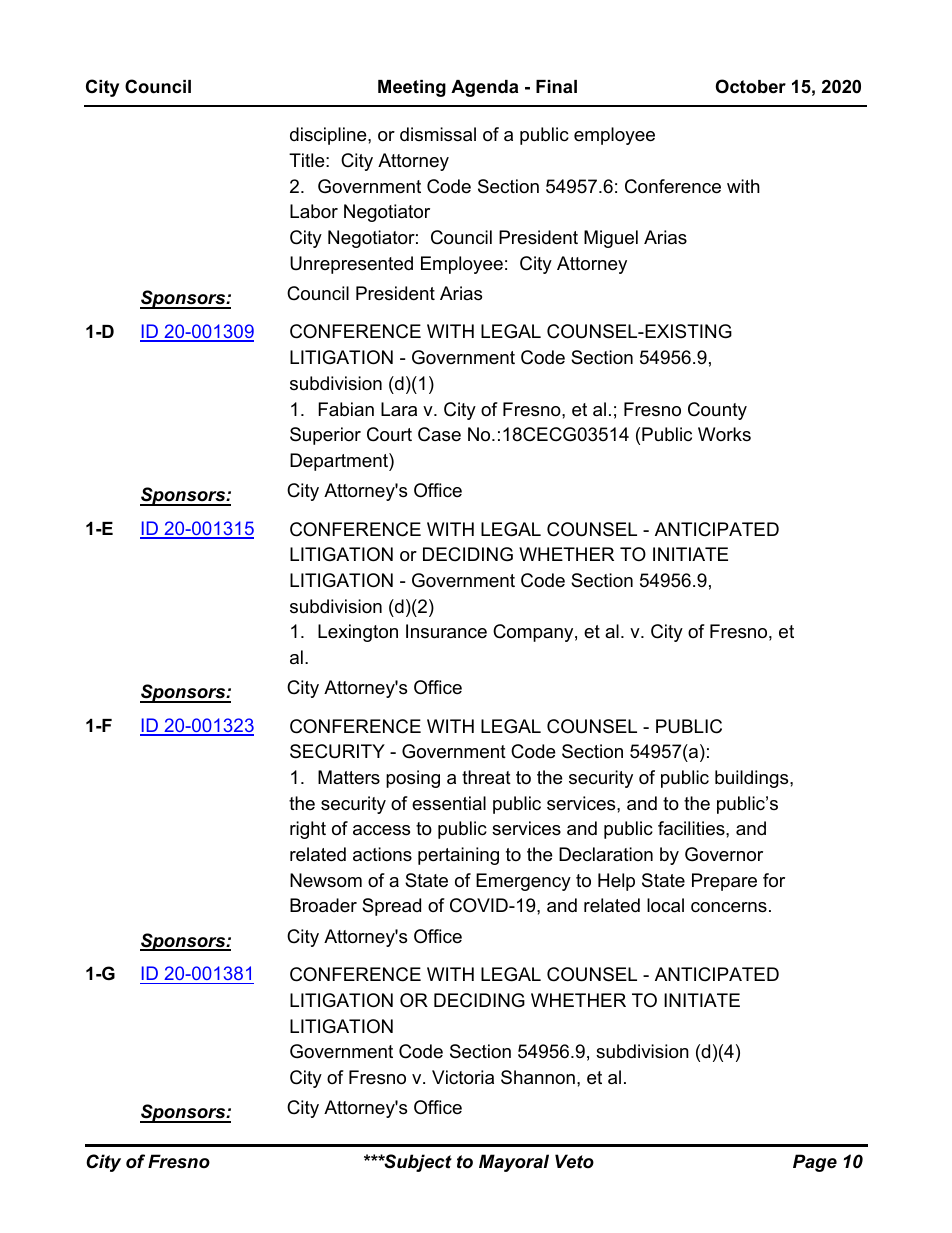 The height and width of the image is (1233, 952). Describe the element at coordinates (439, 434) in the image. I see `Case` at that location.
